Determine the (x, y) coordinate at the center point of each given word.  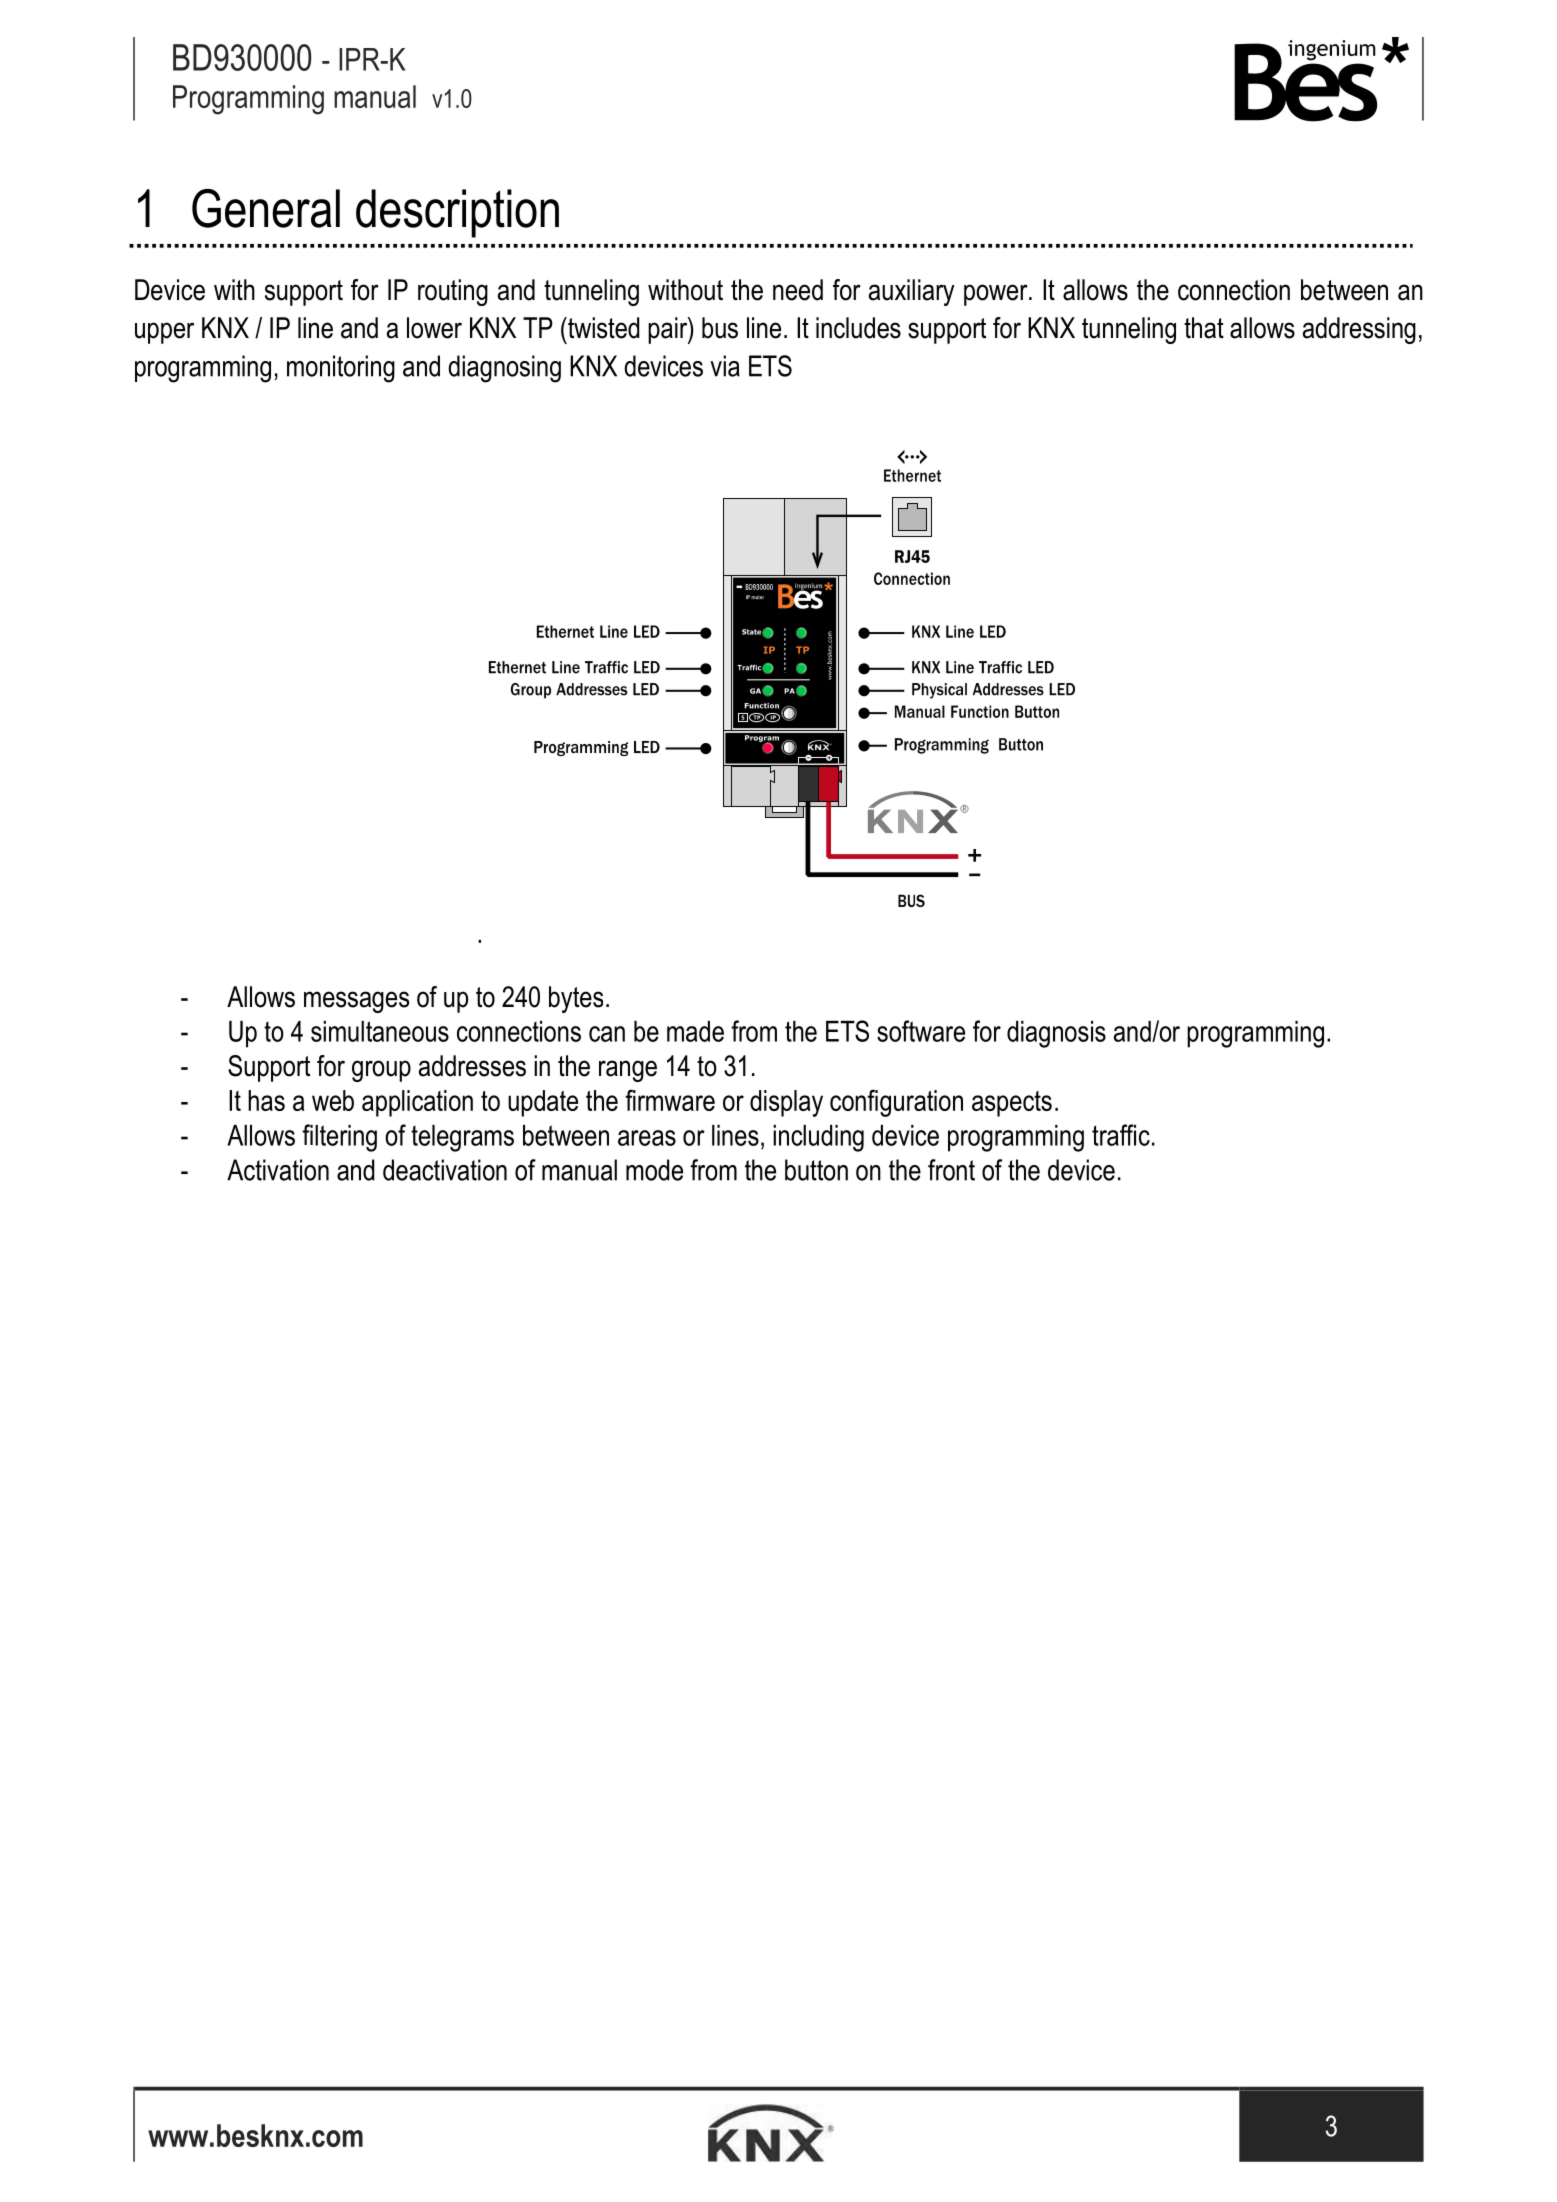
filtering (339, 1138)
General (266, 208)
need (798, 290)
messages (356, 1002)
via (725, 366)
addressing (1359, 330)
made (695, 1031)
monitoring (341, 369)
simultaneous (380, 1031)
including (818, 1138)
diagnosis (1056, 1034)
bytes (576, 999)
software (921, 1031)
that (1204, 328)
